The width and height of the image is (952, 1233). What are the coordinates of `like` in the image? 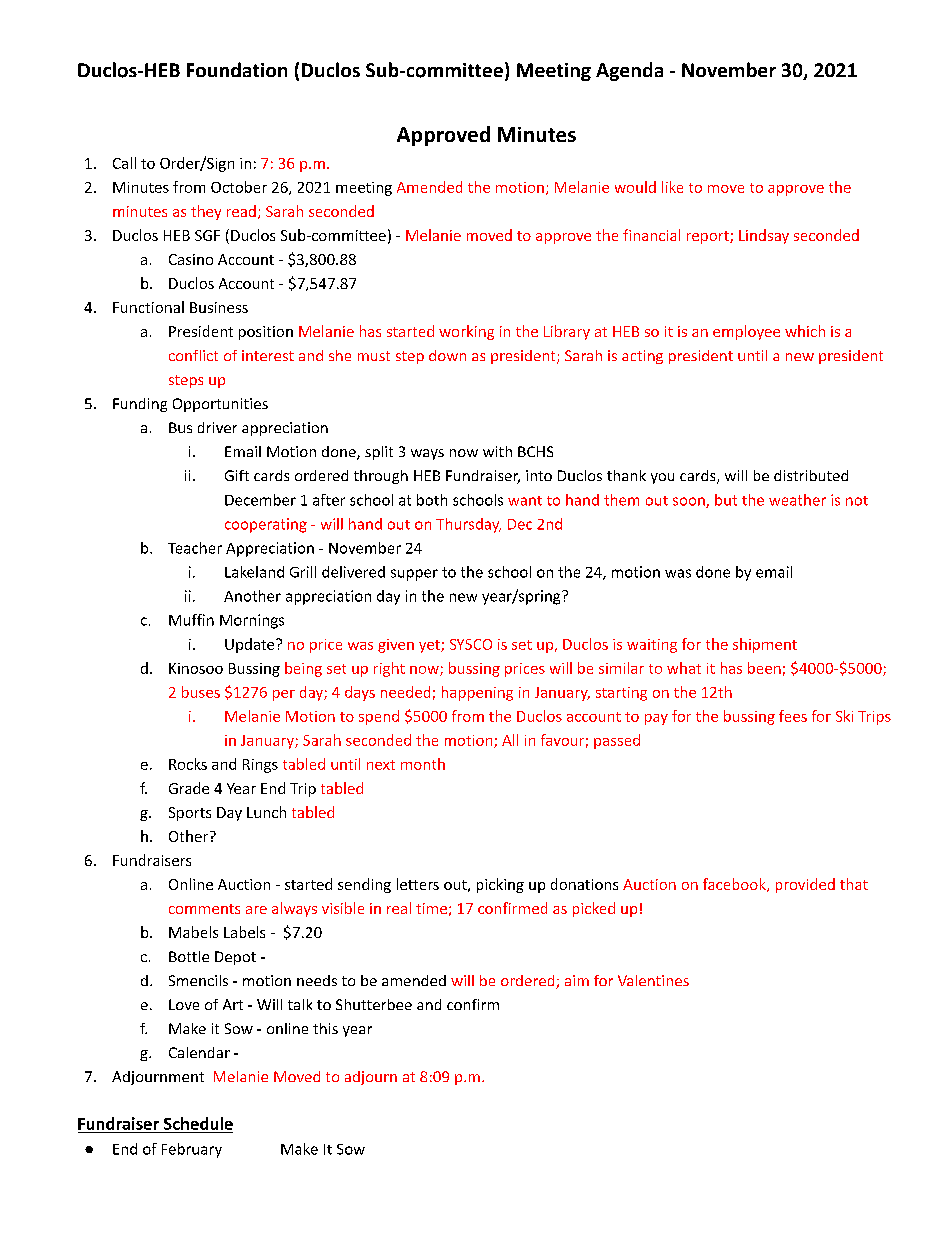 It's located at (672, 187).
